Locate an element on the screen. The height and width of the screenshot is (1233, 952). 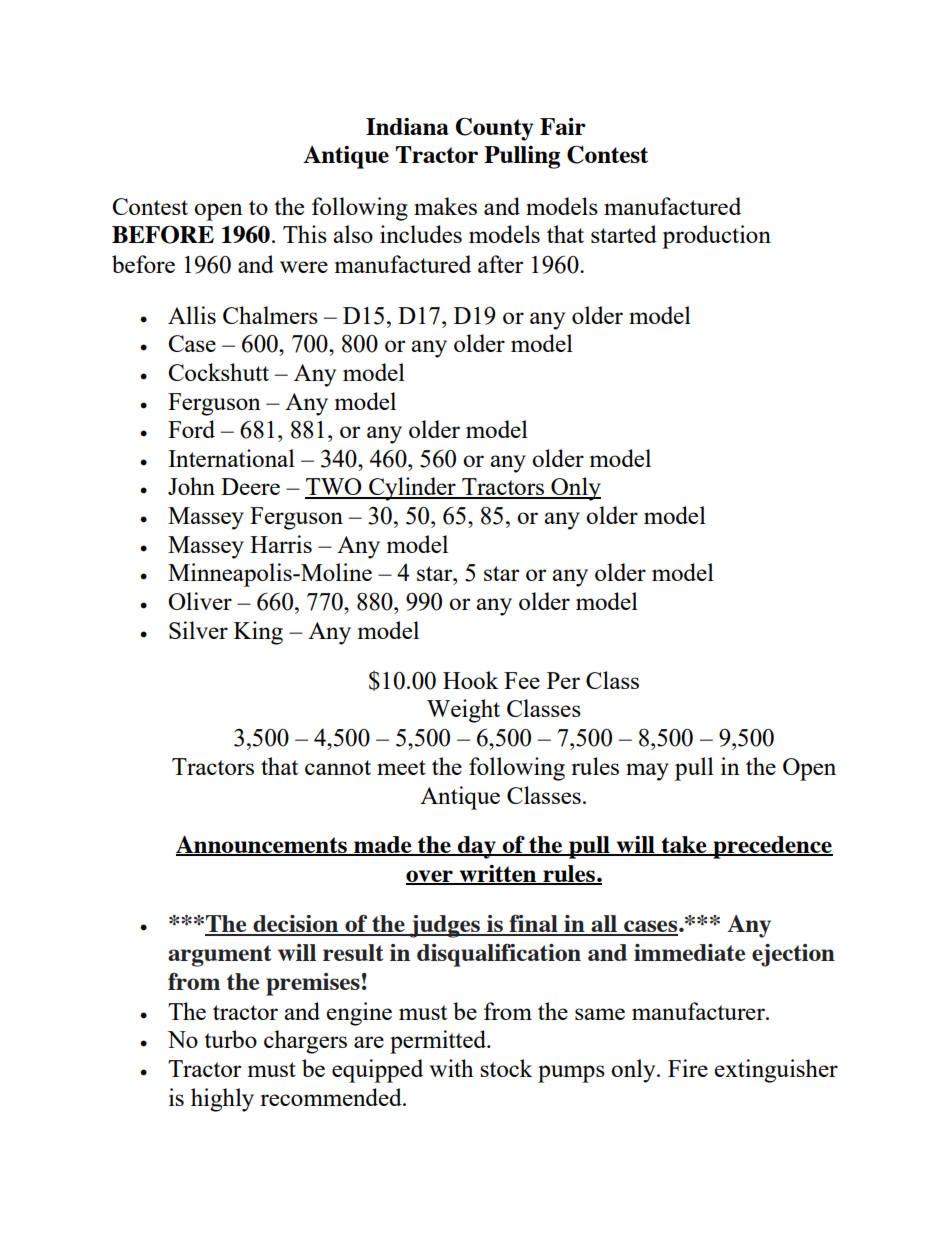
King is located at coordinates (258, 633).
